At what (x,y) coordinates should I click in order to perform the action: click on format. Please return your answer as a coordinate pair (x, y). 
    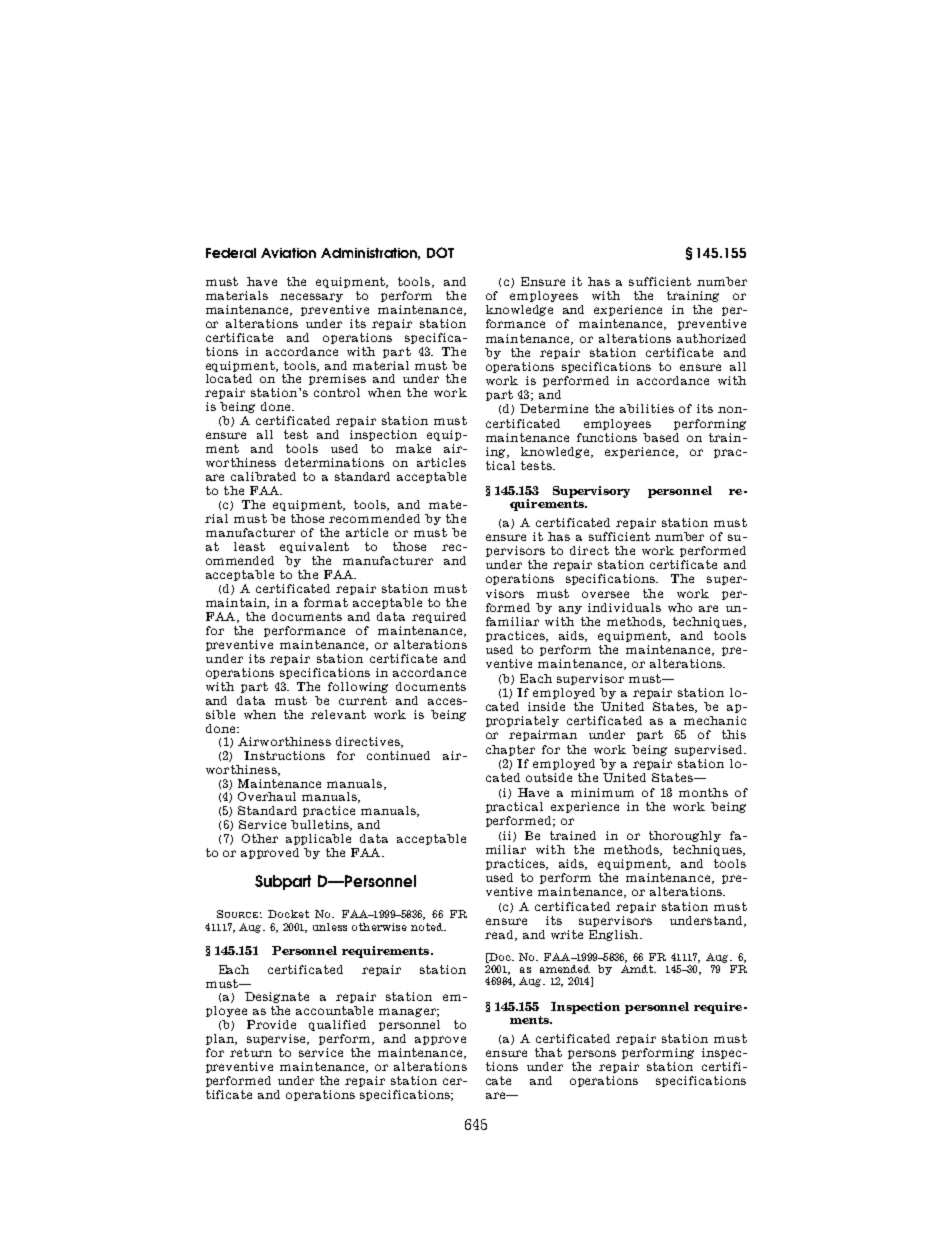
    Looking at the image, I should click on (326, 602).
